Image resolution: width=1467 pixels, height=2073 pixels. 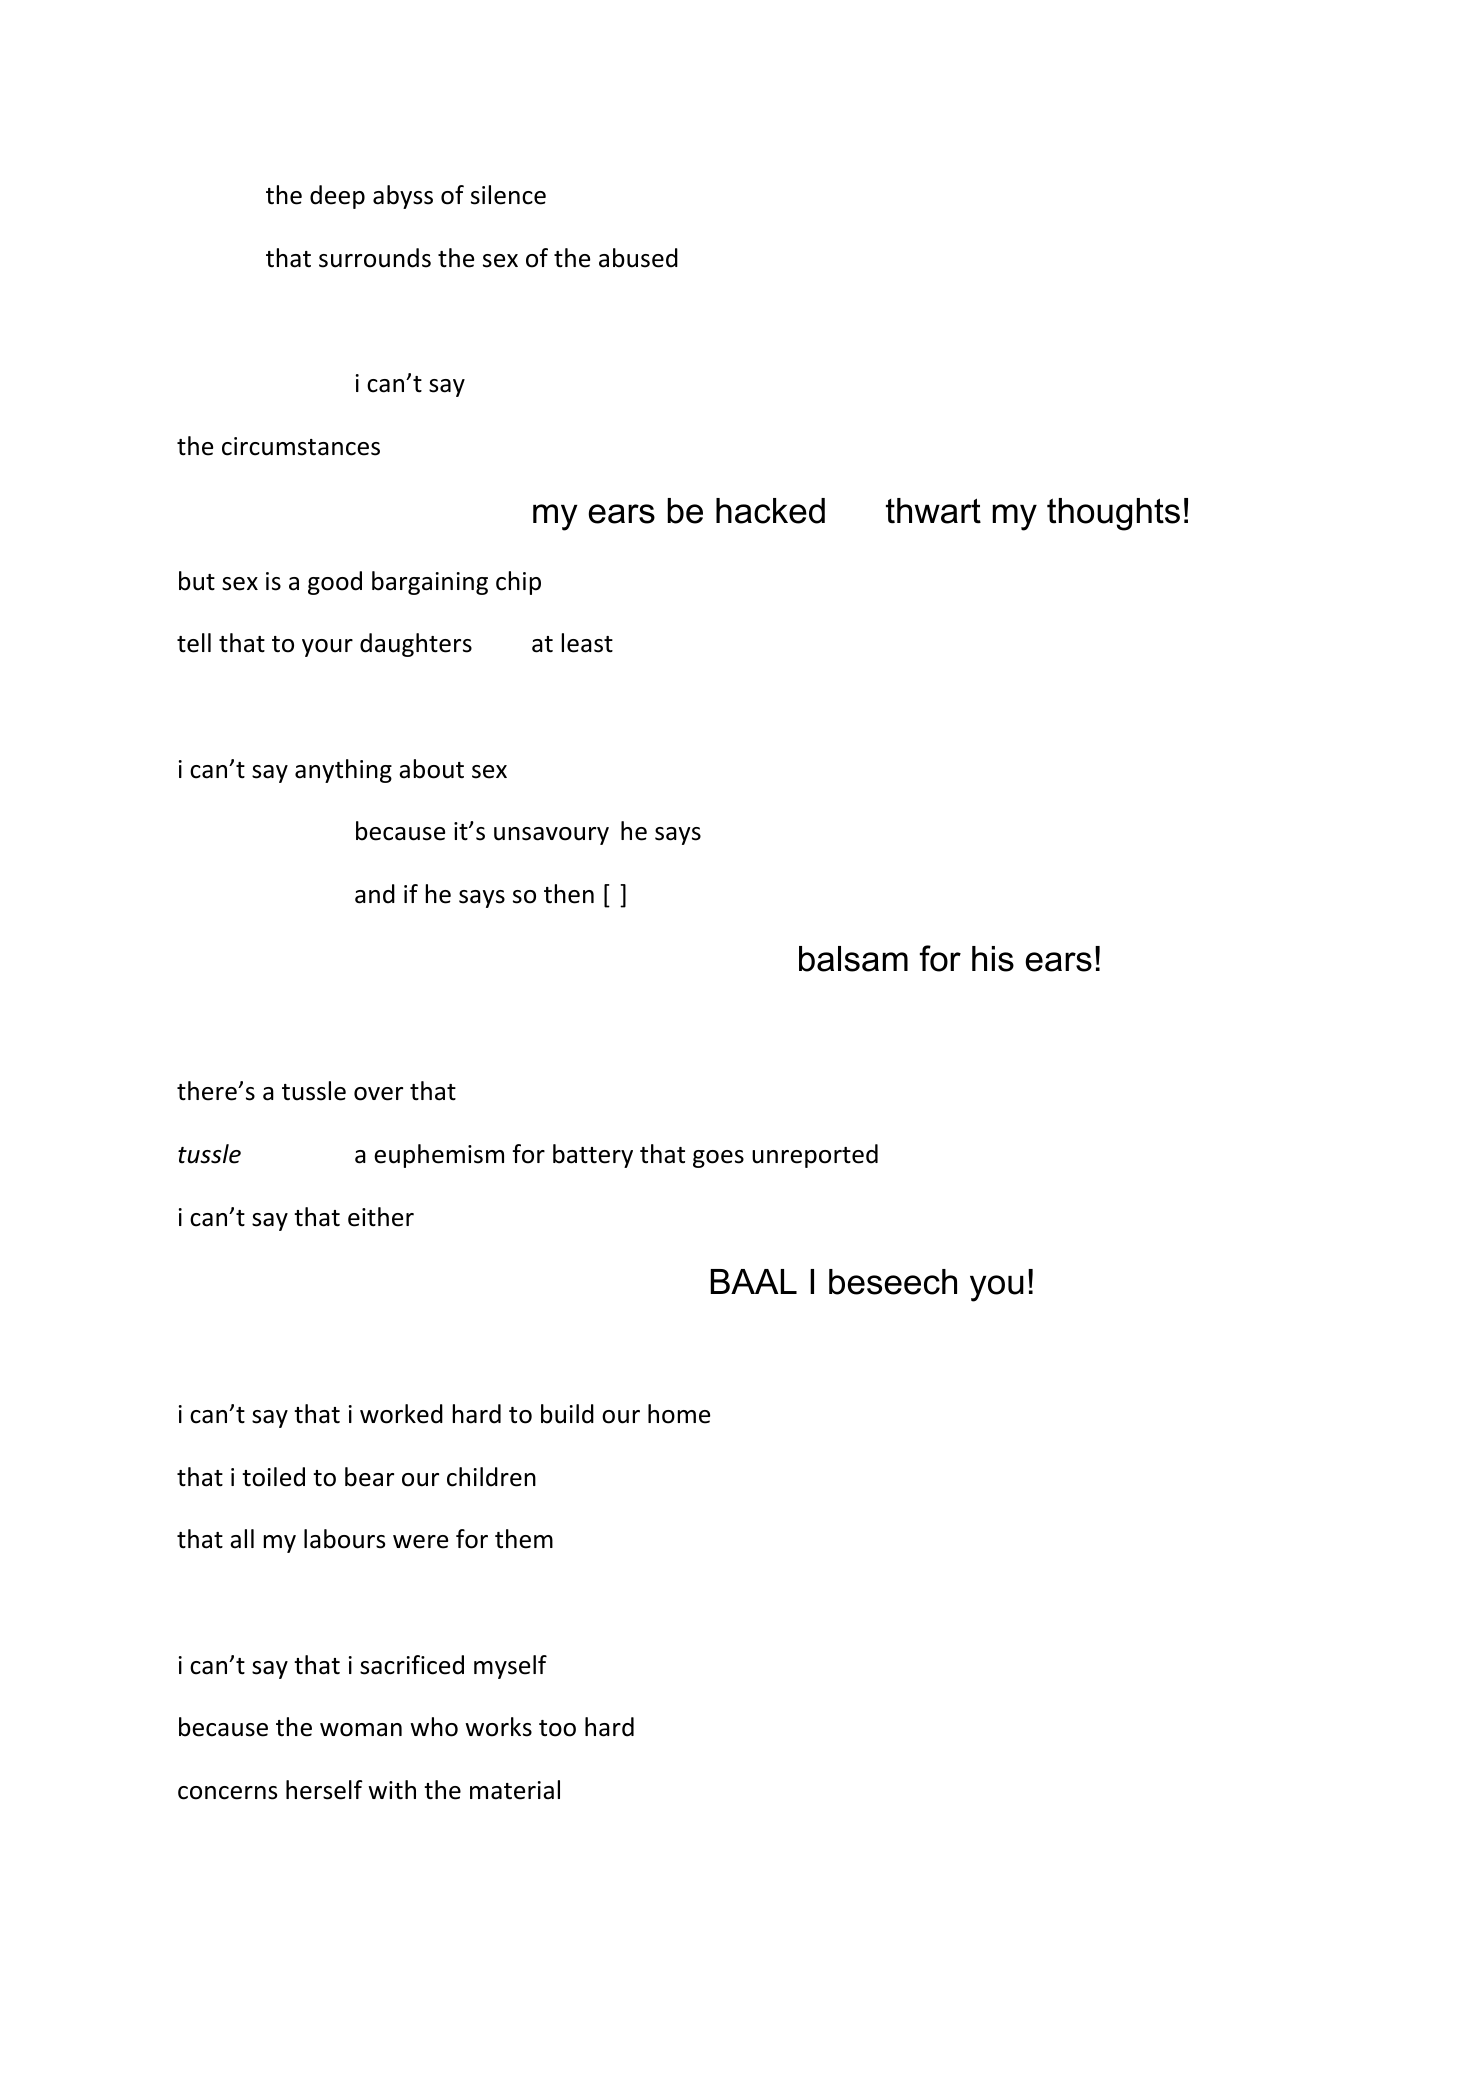 What do you see at coordinates (638, 258) in the image?
I see `abused` at bounding box center [638, 258].
